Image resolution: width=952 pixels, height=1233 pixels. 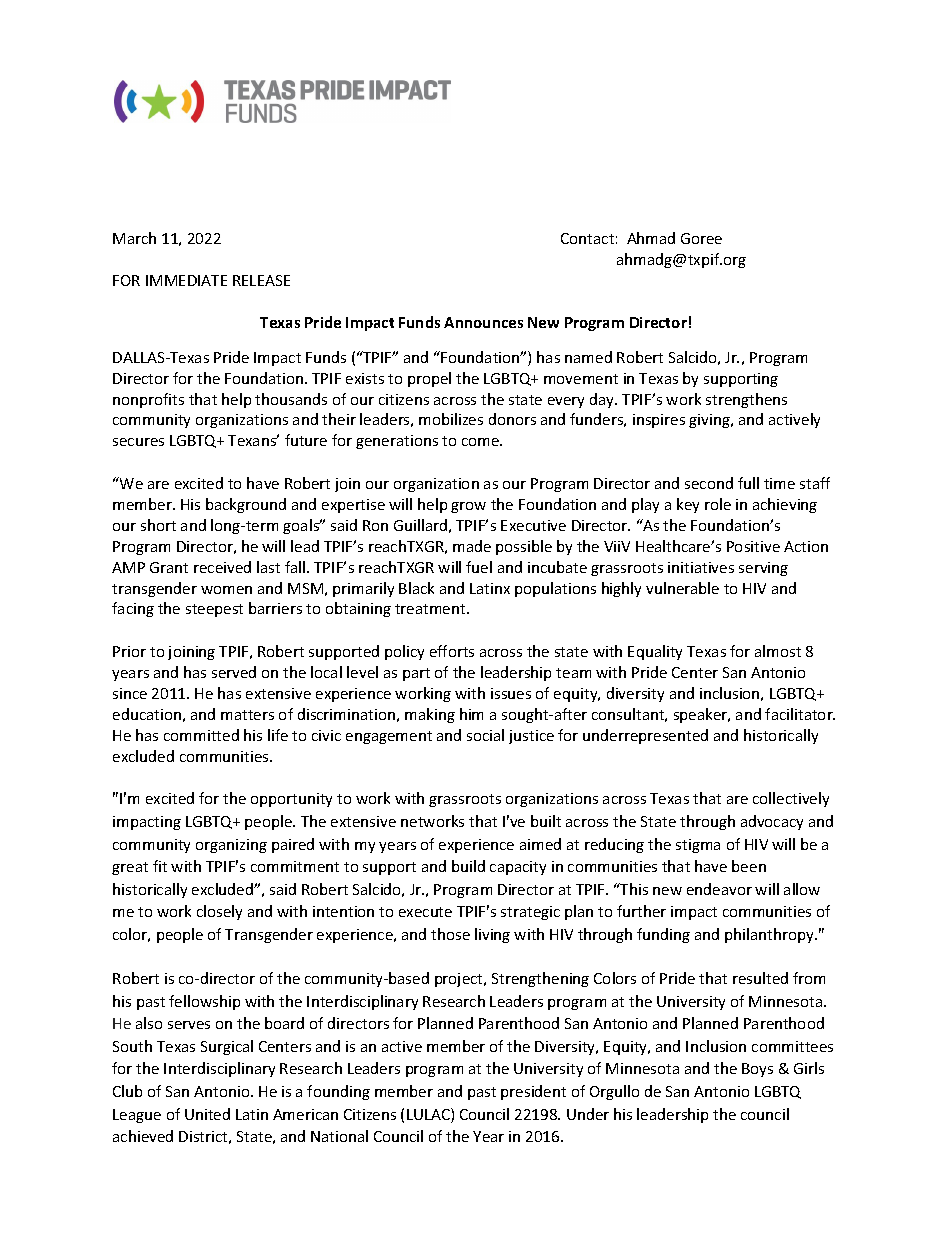 What do you see at coordinates (207, 1114) in the screenshot?
I see `United` at bounding box center [207, 1114].
